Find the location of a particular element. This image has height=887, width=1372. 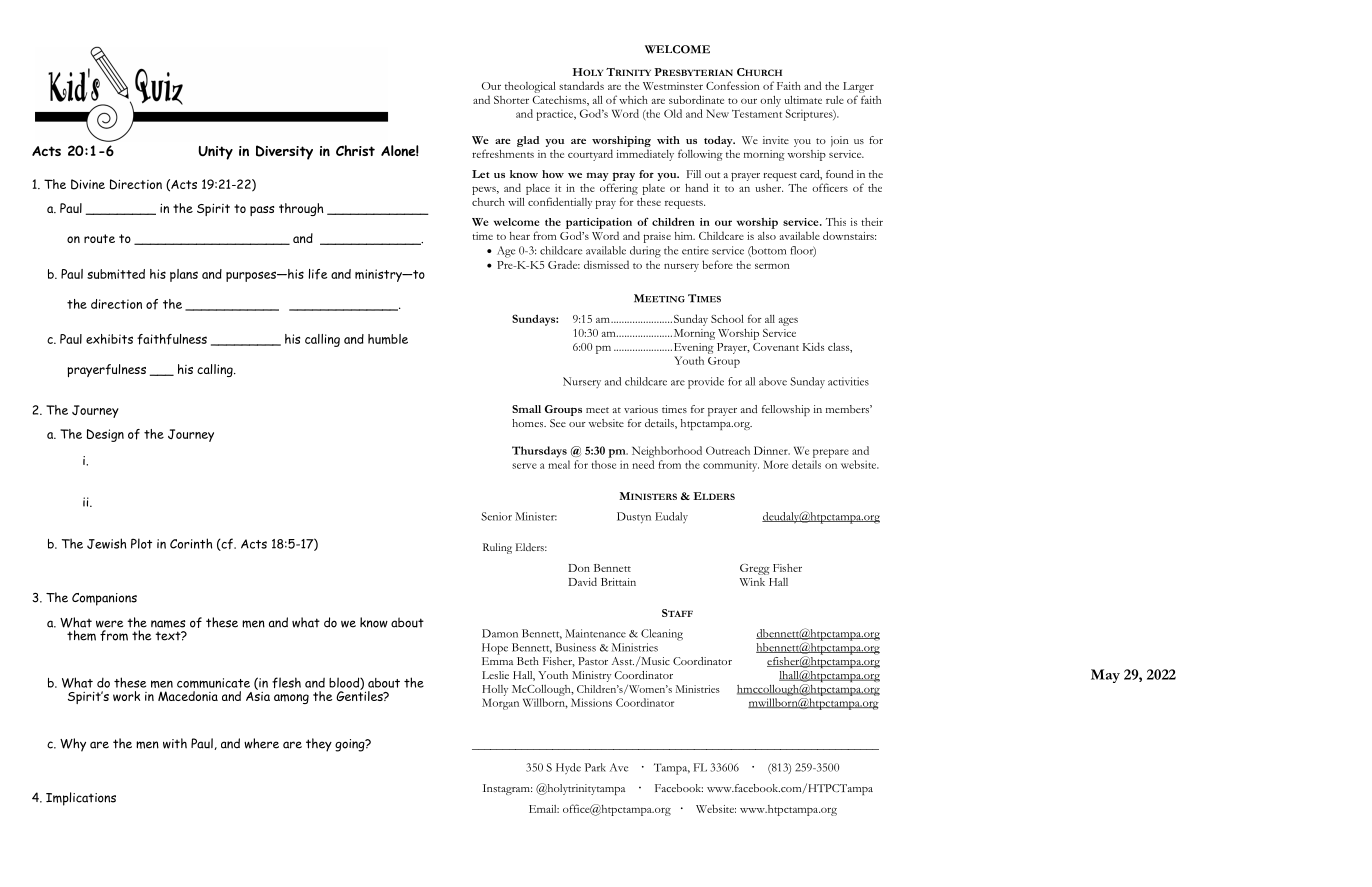

Design is located at coordinates (105, 435).
